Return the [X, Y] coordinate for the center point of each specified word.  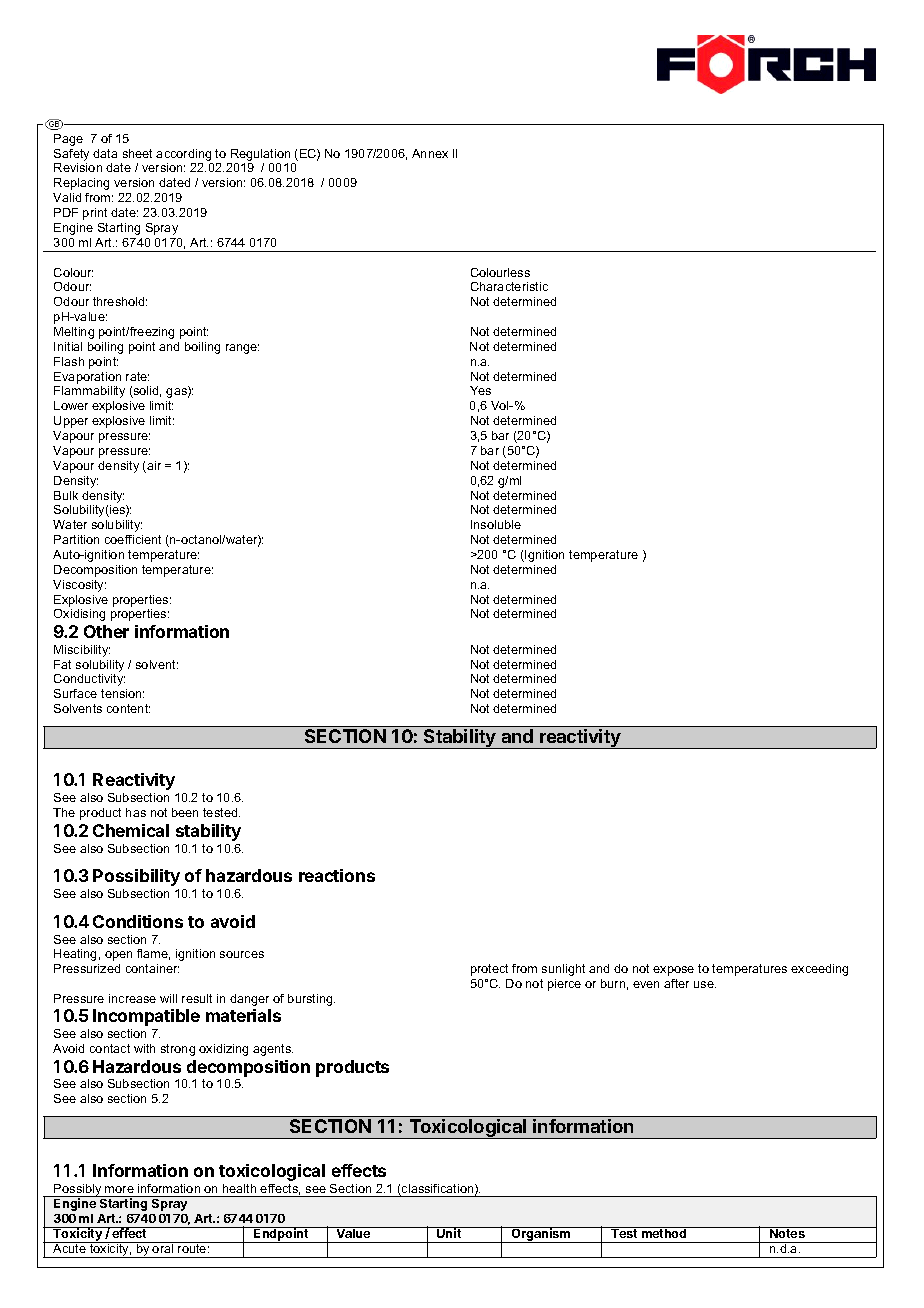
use [705, 984]
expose [673, 971]
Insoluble [496, 524]
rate [137, 376]
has [136, 812]
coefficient [133, 539]
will [168, 998]
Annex [430, 153]
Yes [480, 390]
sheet [137, 153]
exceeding [819, 970]
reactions [337, 875]
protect [489, 970]
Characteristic [509, 286]
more [119, 1189]
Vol [501, 405]
